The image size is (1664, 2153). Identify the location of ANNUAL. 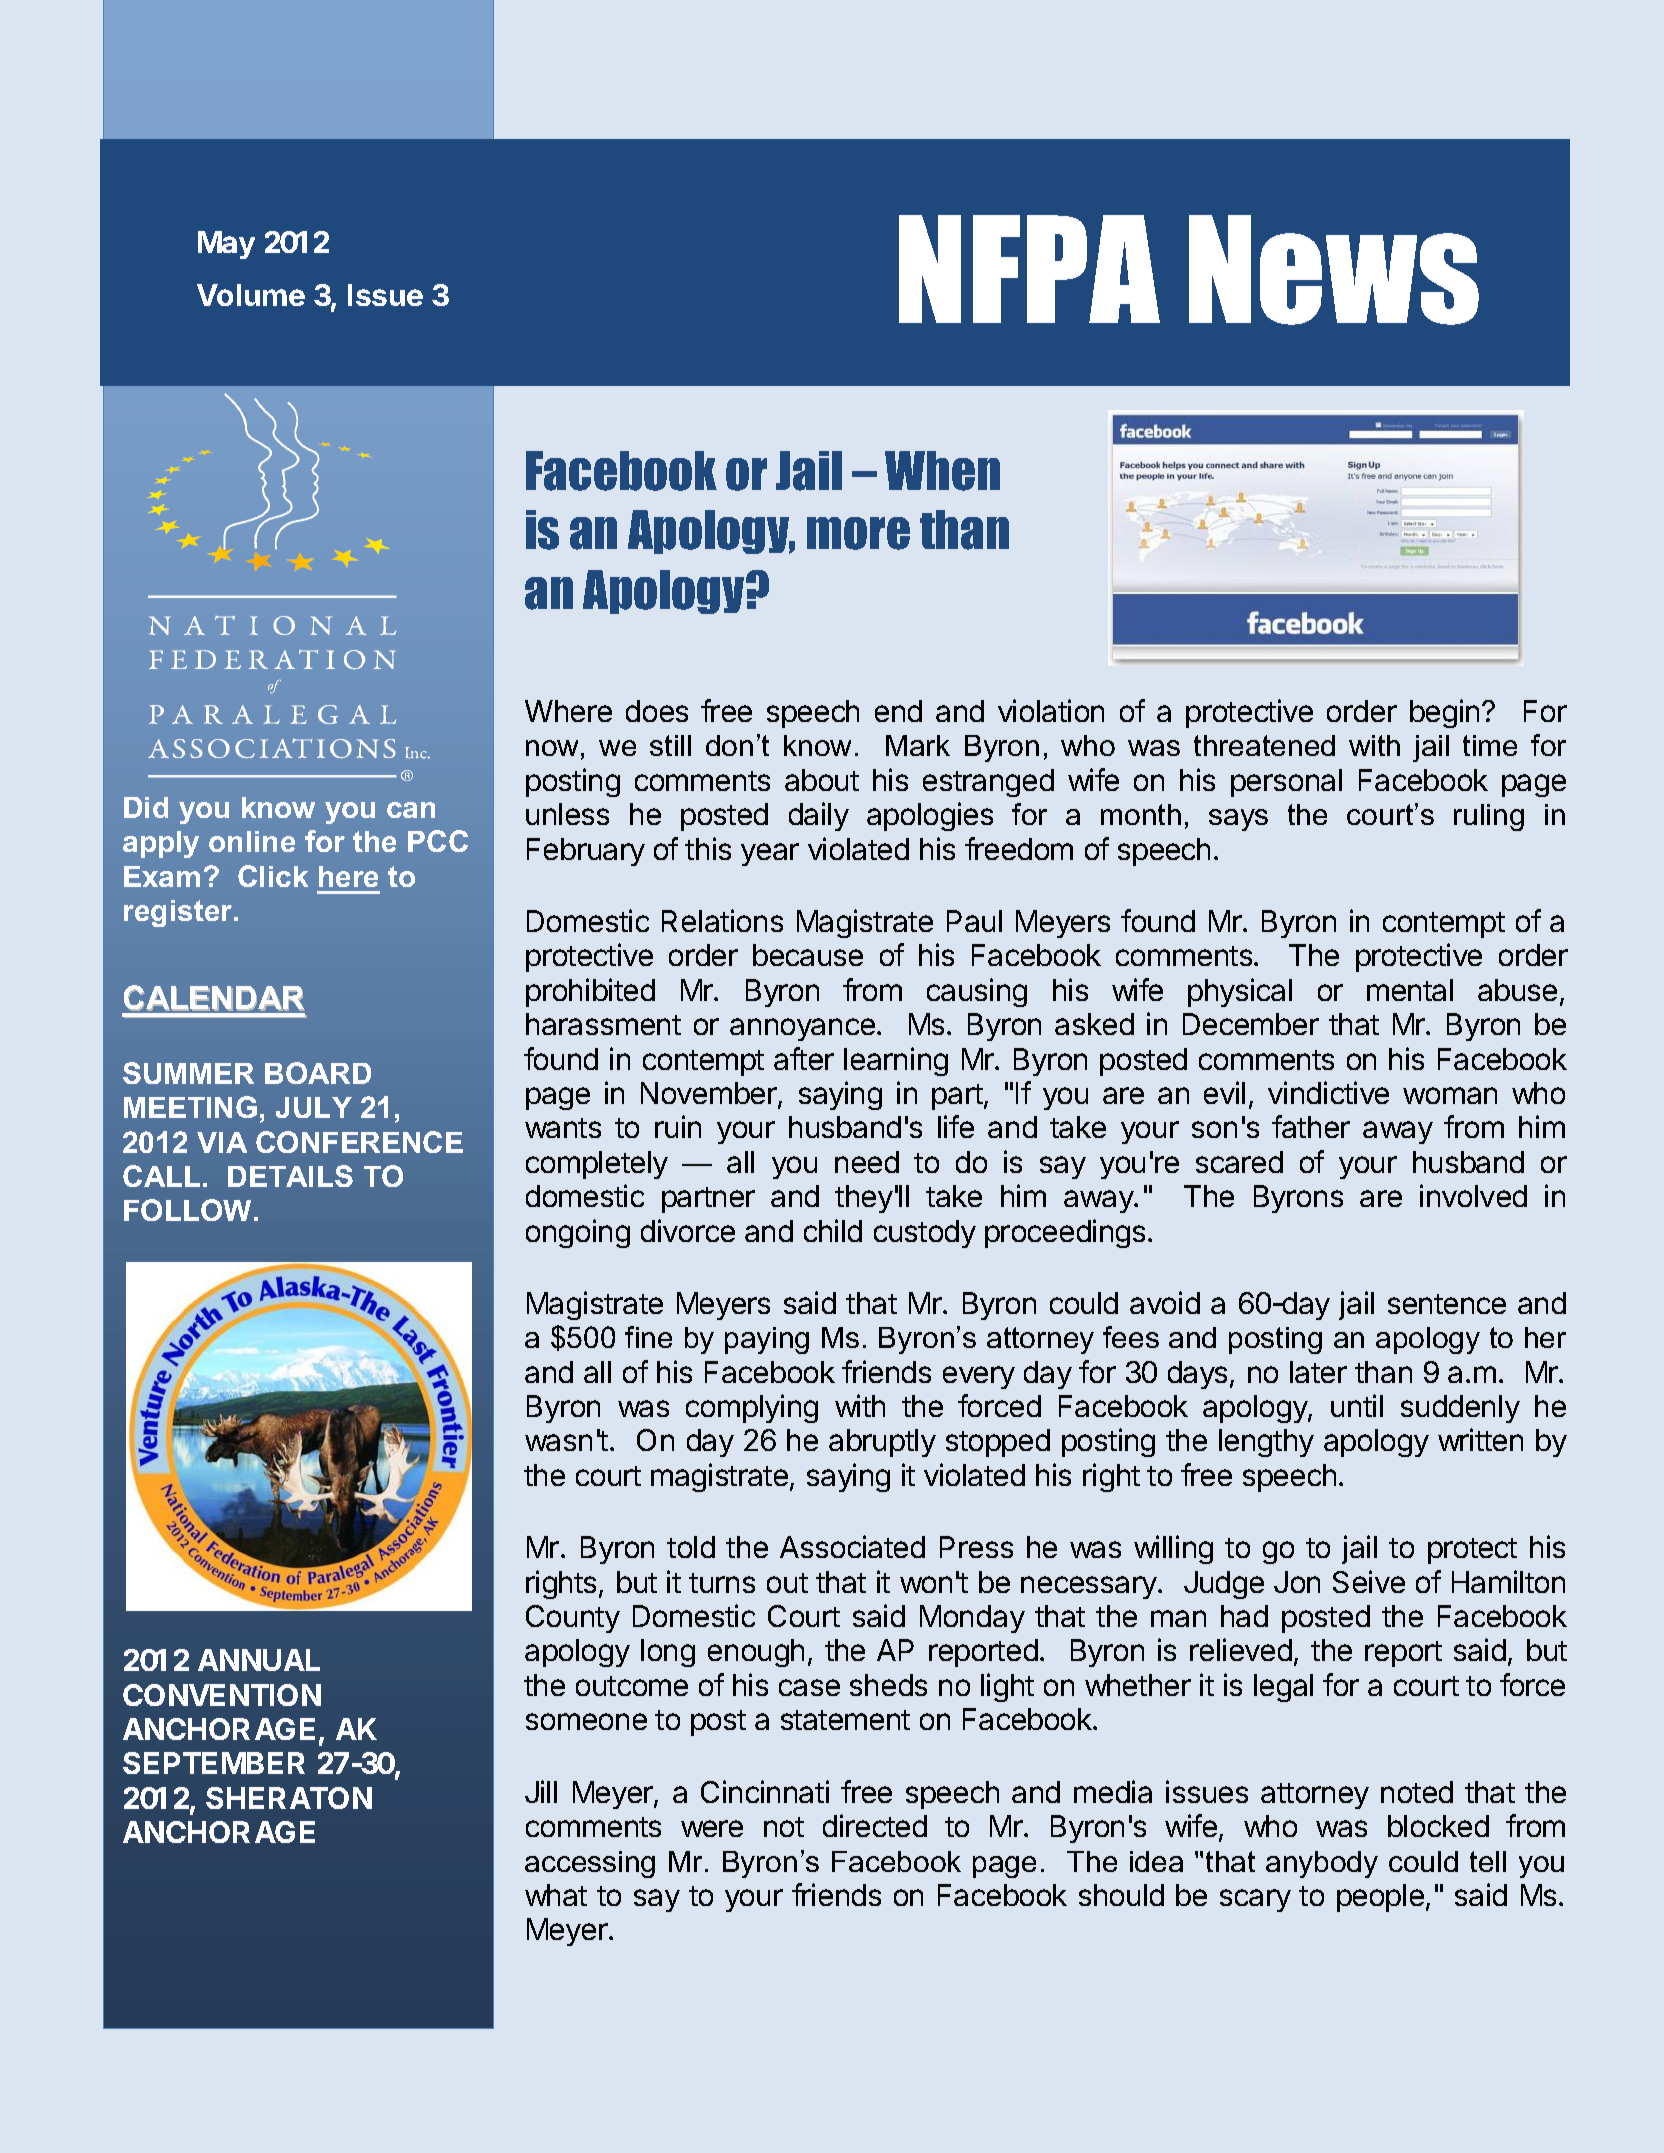
(259, 1660).
